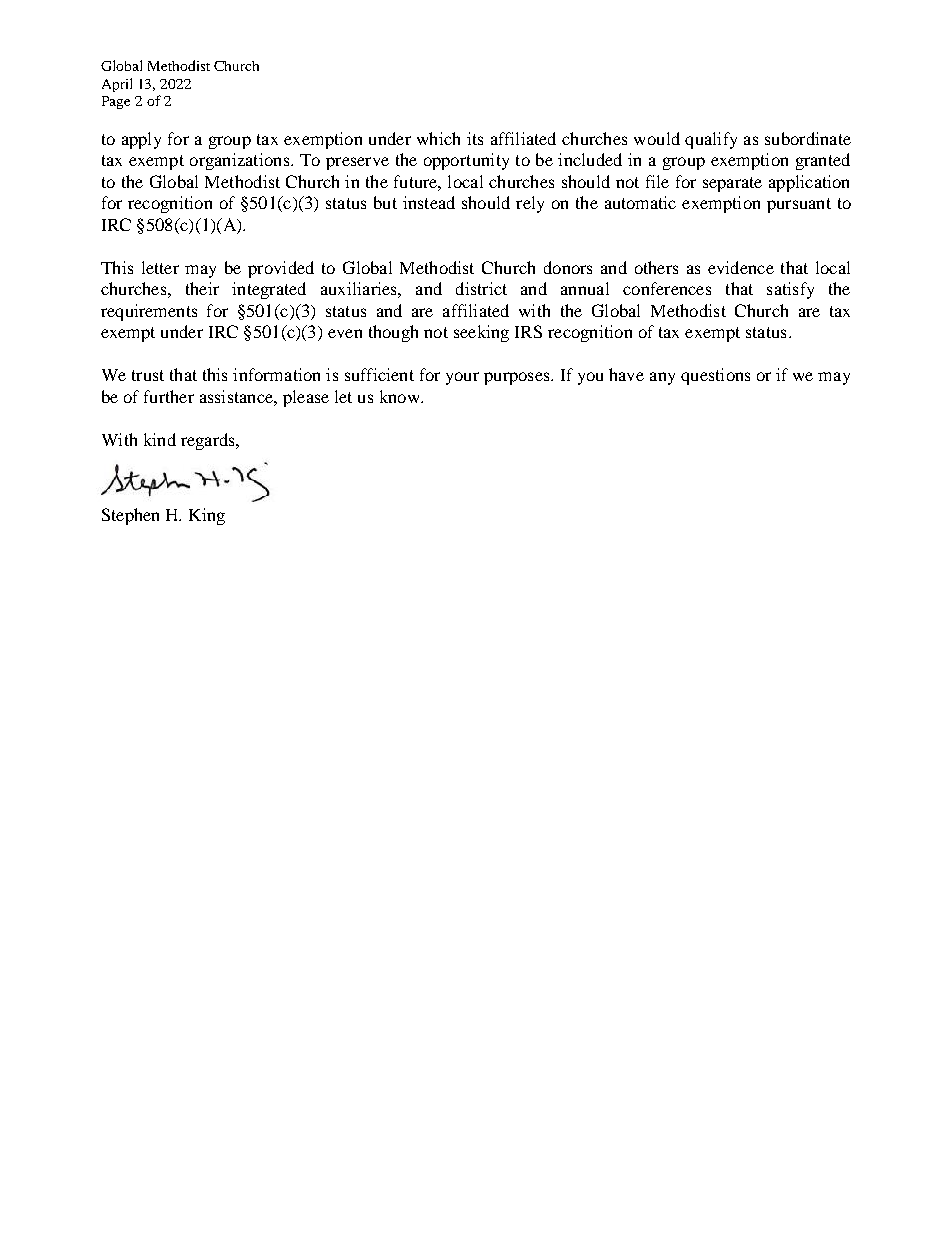  I want to click on opportunity, so click(466, 161).
